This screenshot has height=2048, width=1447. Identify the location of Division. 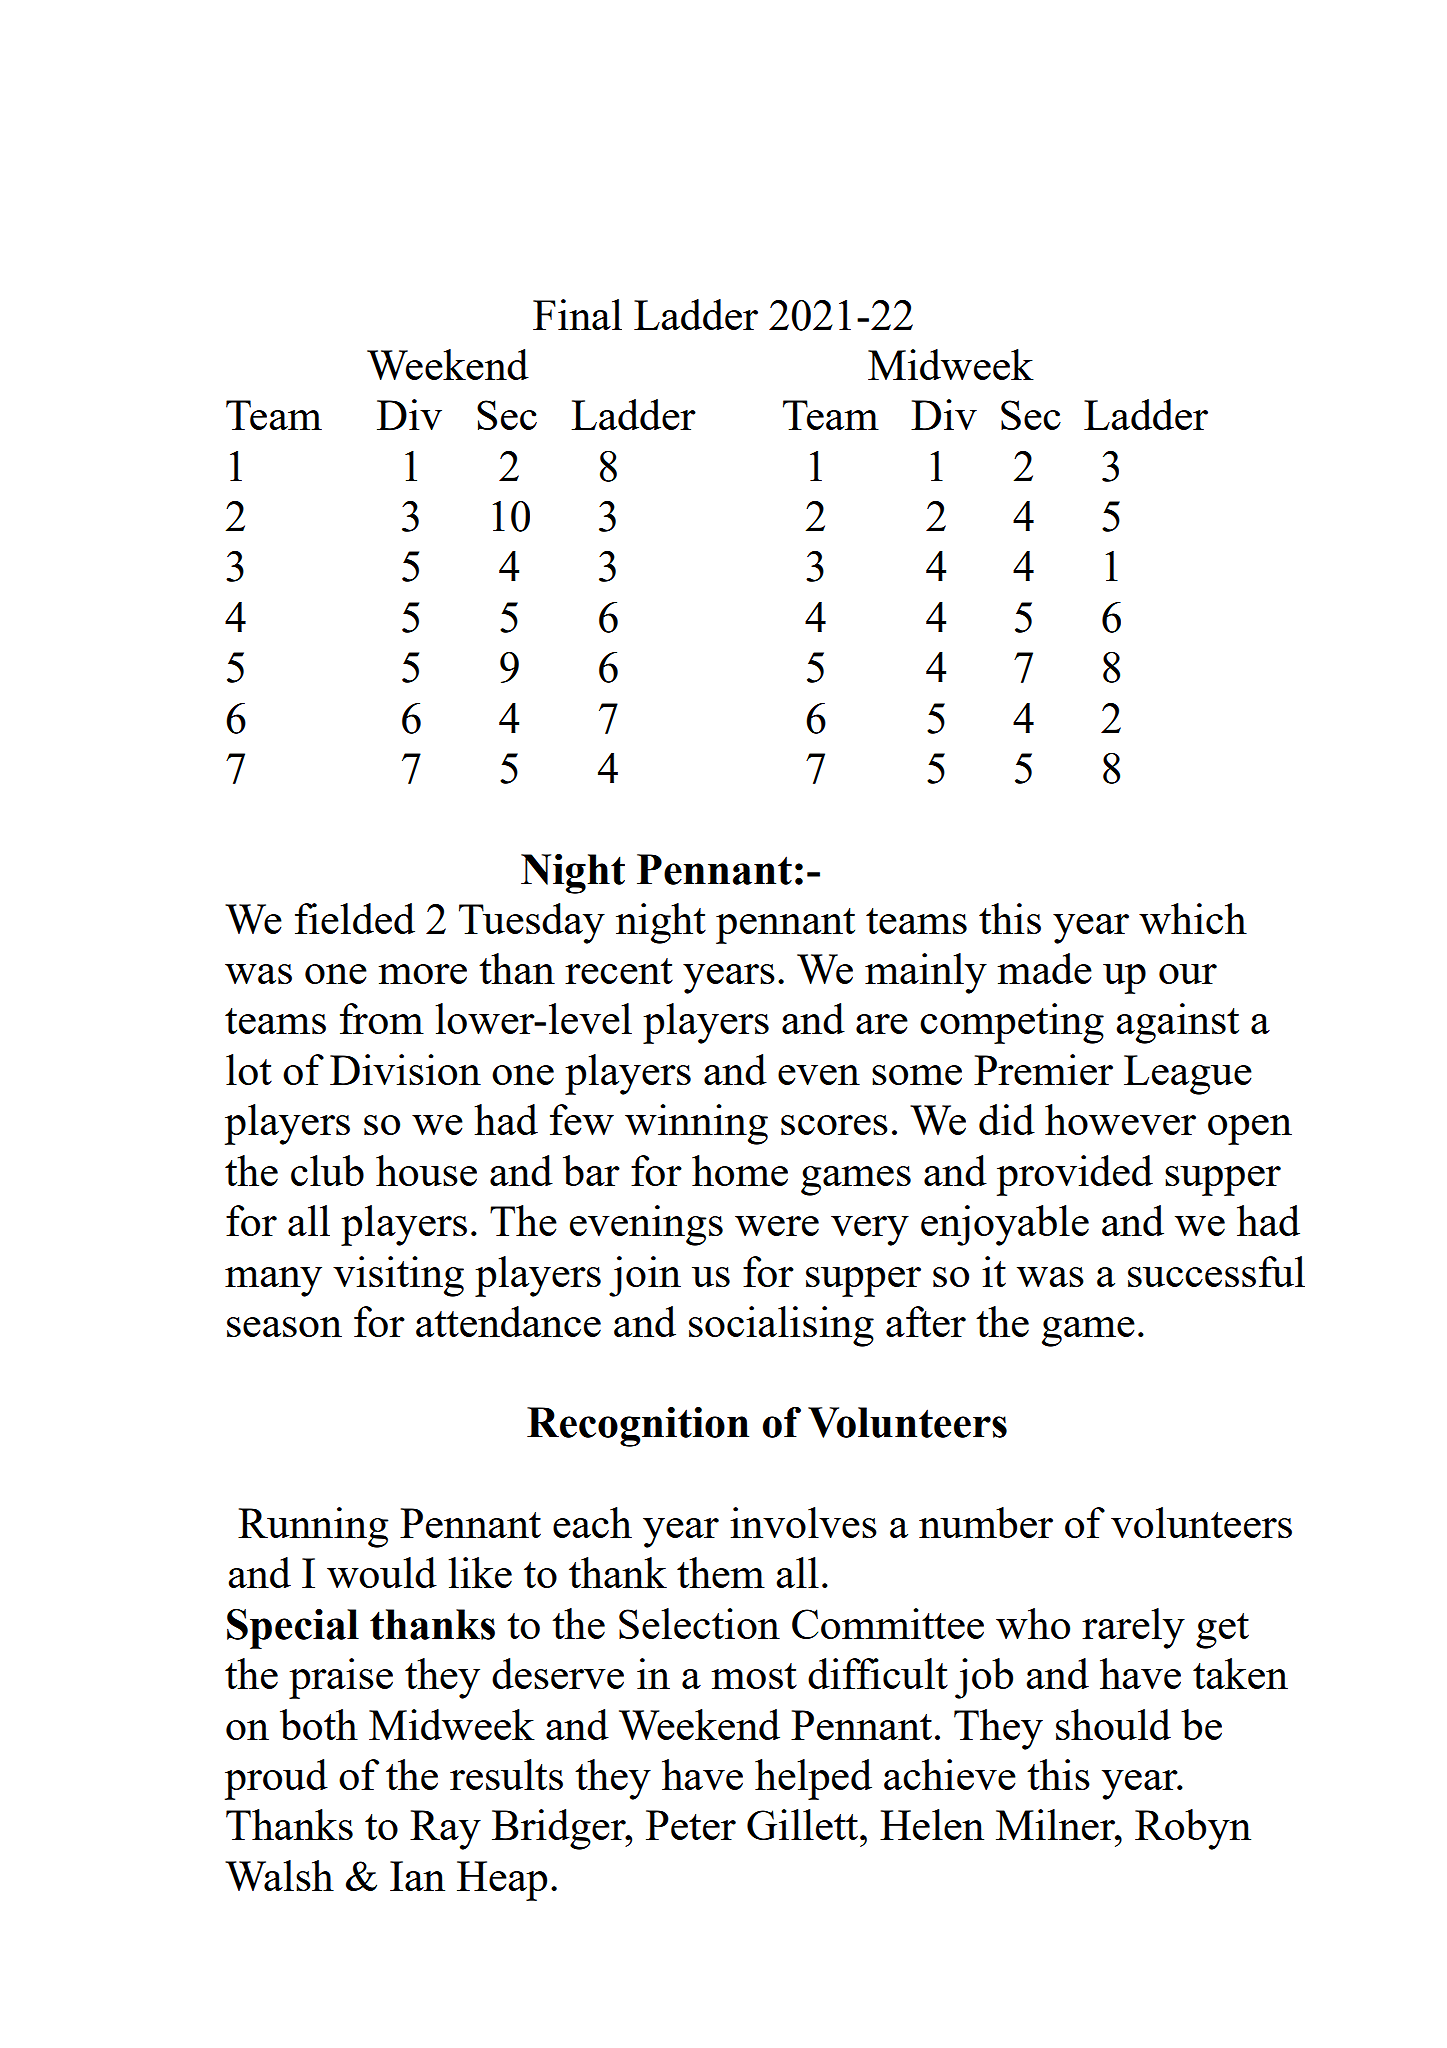
(405, 1069).
